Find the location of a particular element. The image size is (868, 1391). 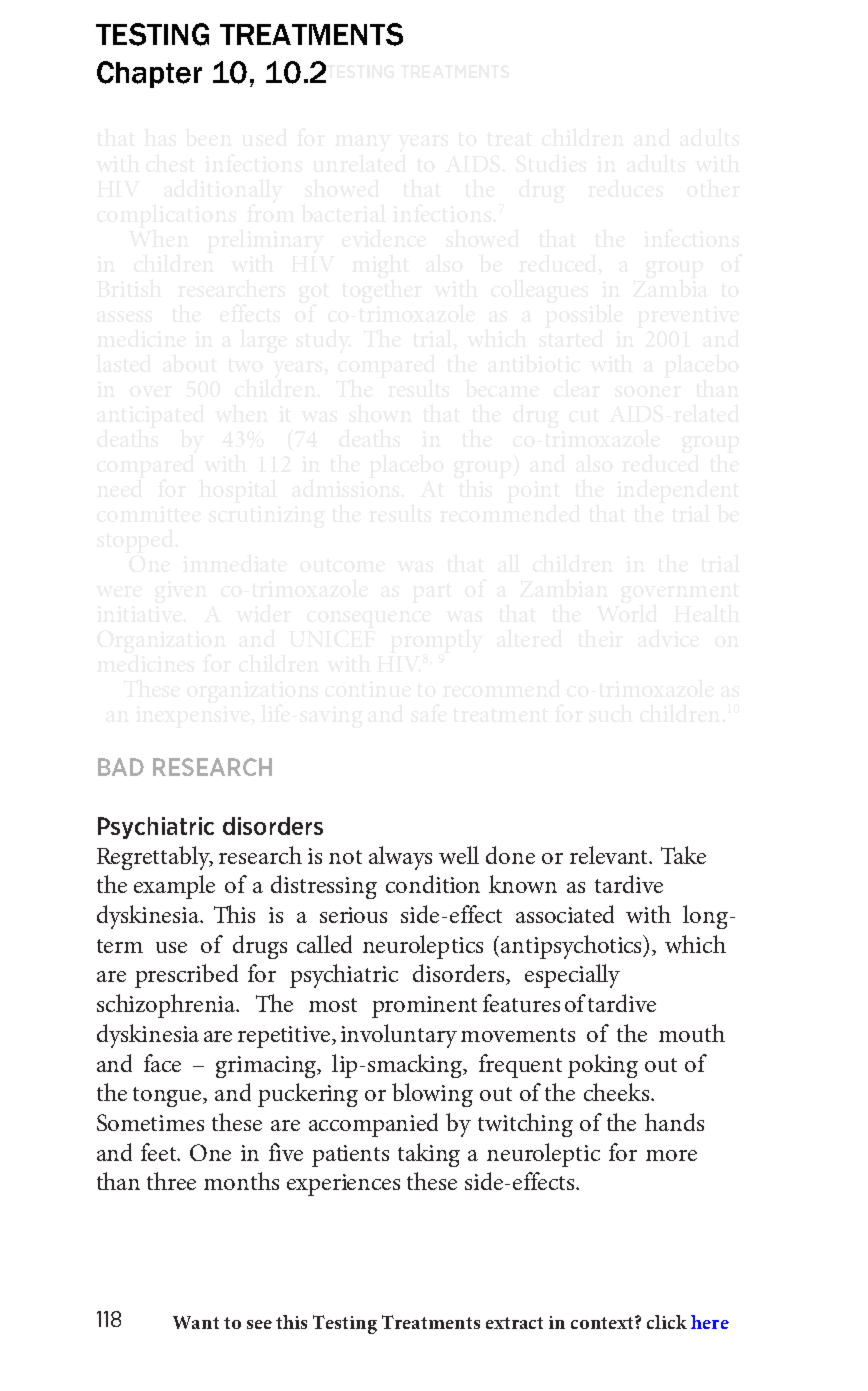

associated is located at coordinates (565, 914).
